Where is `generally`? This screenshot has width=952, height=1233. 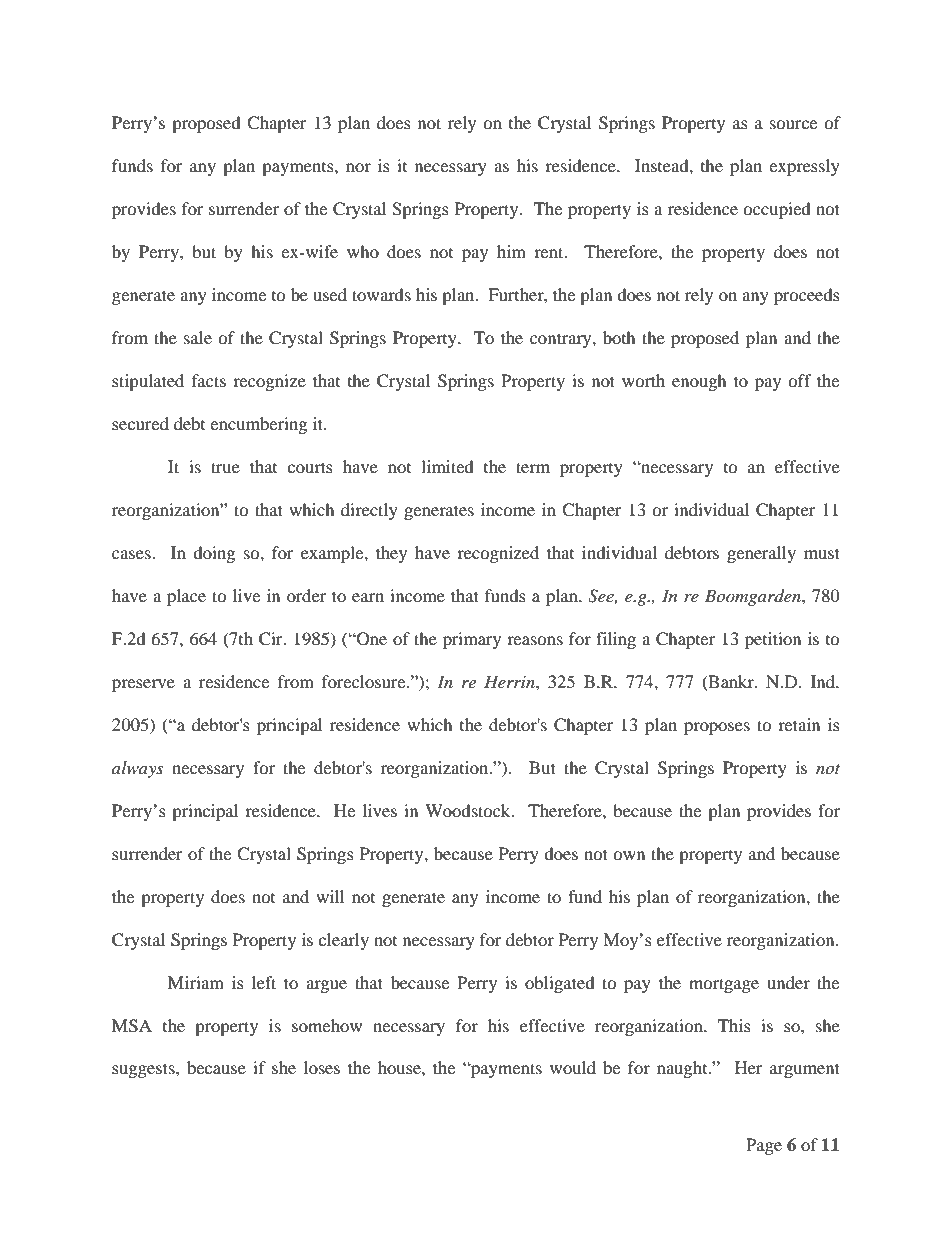 generally is located at coordinates (761, 554).
